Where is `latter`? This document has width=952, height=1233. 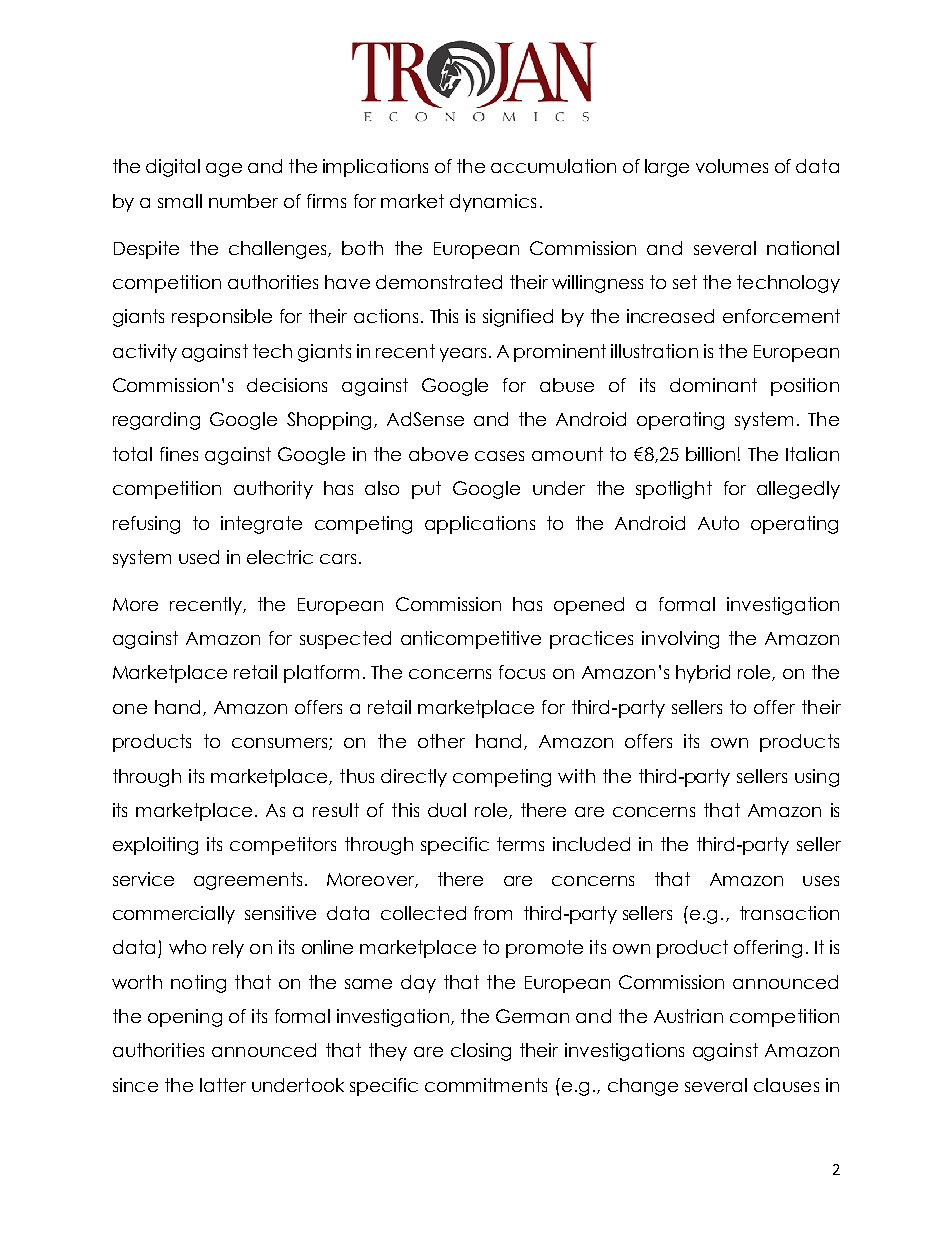 latter is located at coordinates (223, 1085).
